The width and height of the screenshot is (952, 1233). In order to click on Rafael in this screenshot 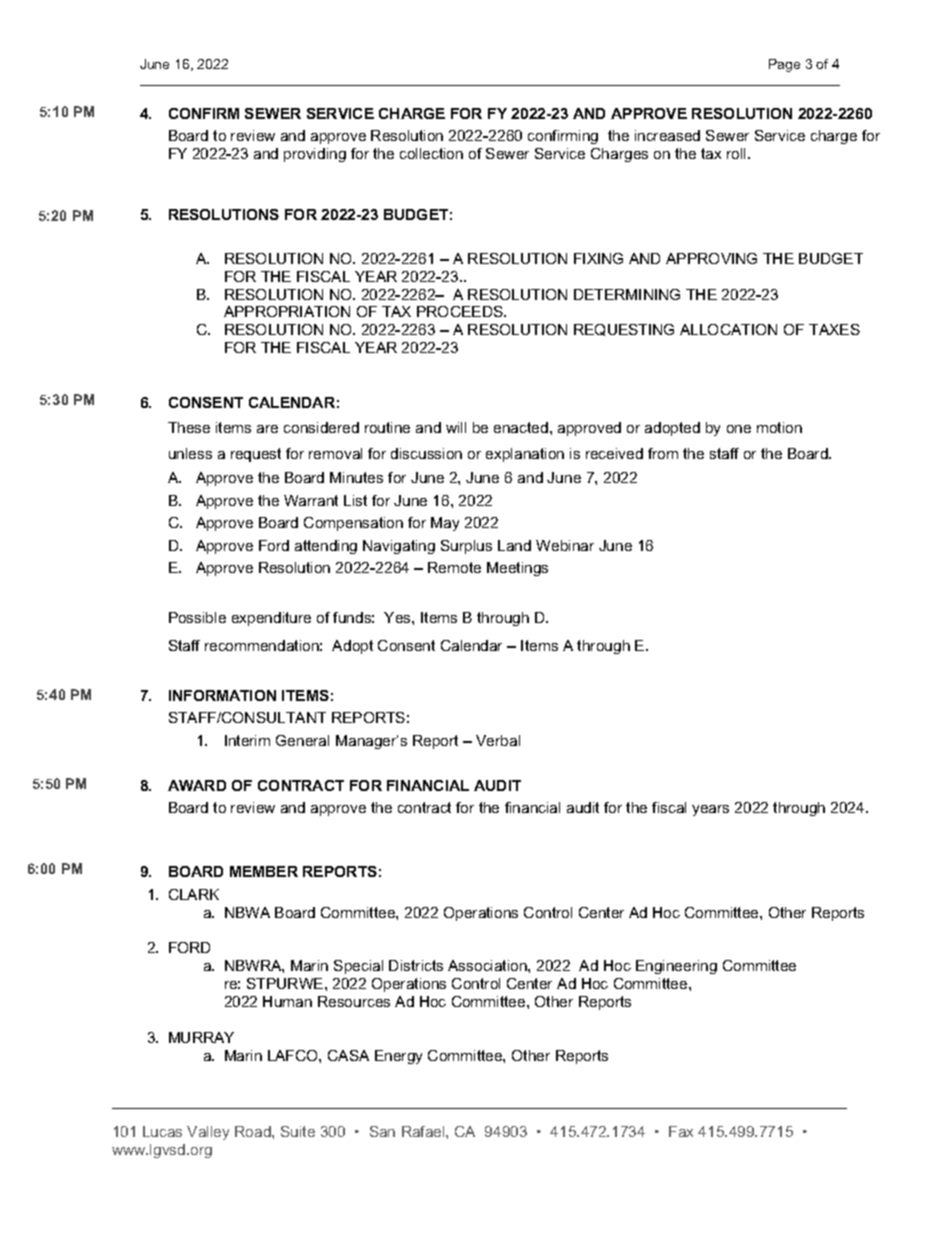, I will do `click(424, 1131)`.
